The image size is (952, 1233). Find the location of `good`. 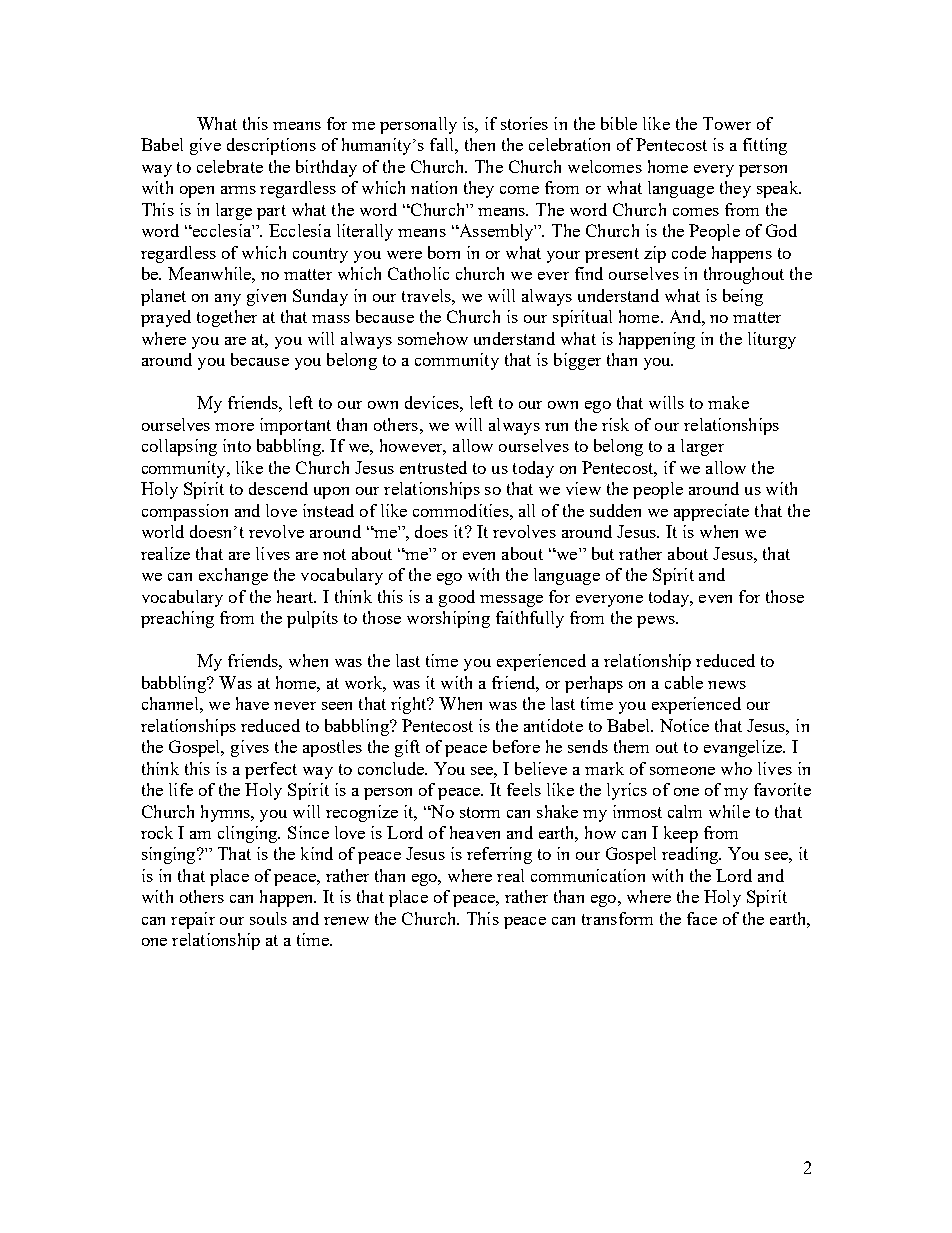

good is located at coordinates (457, 598).
